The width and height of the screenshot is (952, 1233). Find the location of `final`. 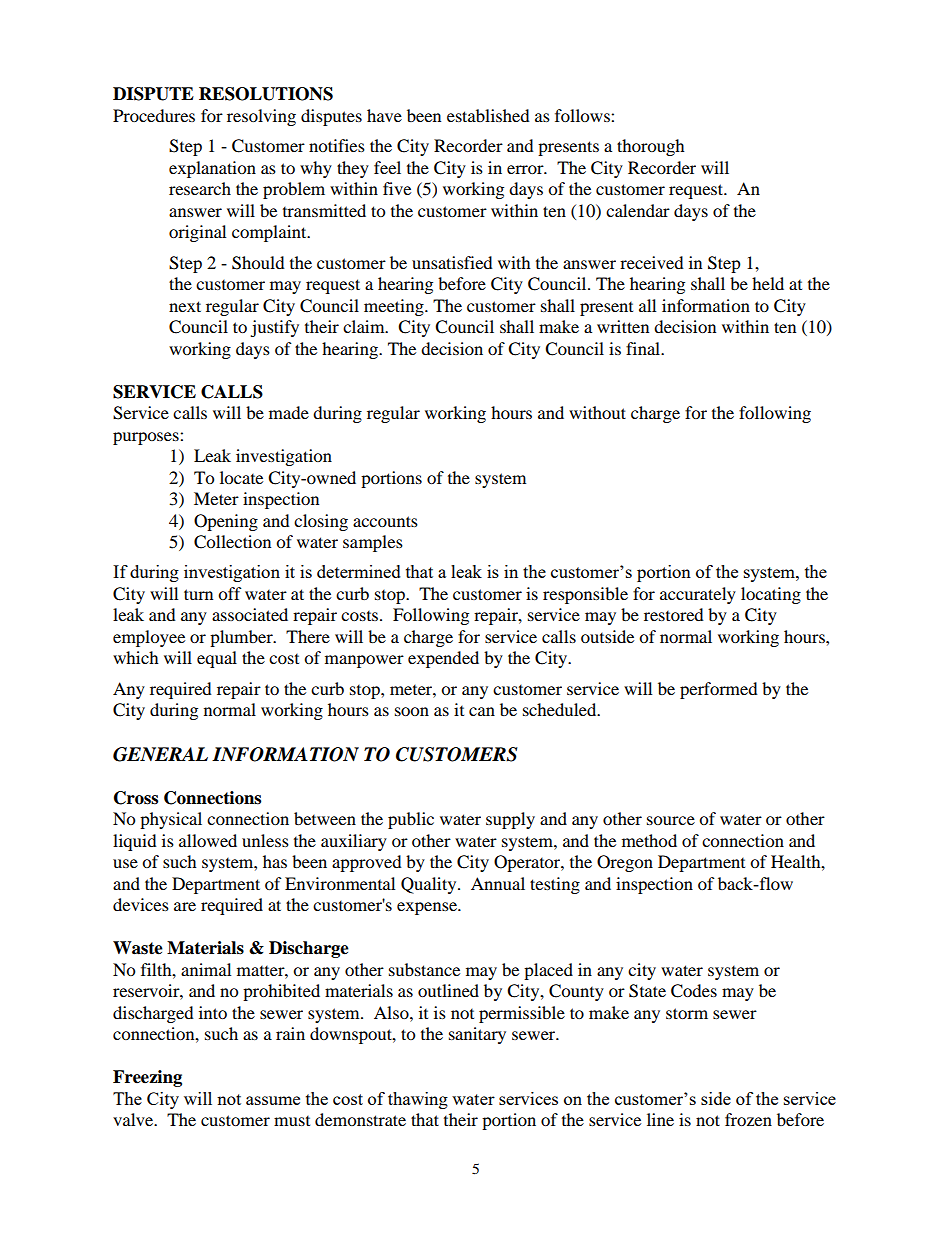

final is located at coordinates (644, 348).
